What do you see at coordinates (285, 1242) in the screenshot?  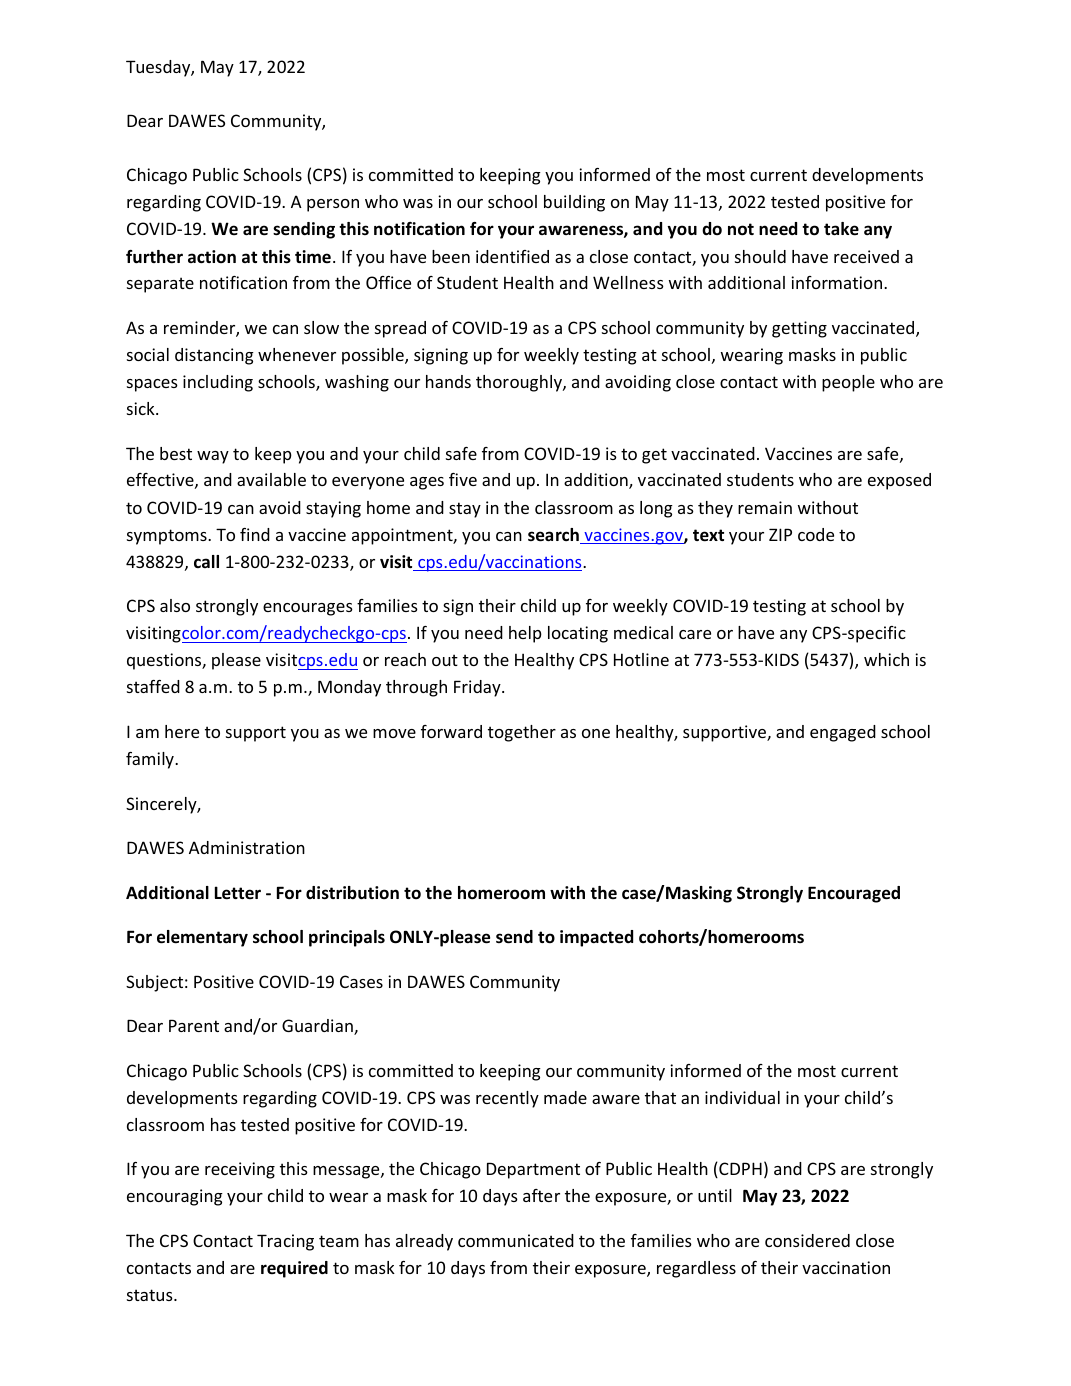 I see `Tracing` at bounding box center [285, 1242].
